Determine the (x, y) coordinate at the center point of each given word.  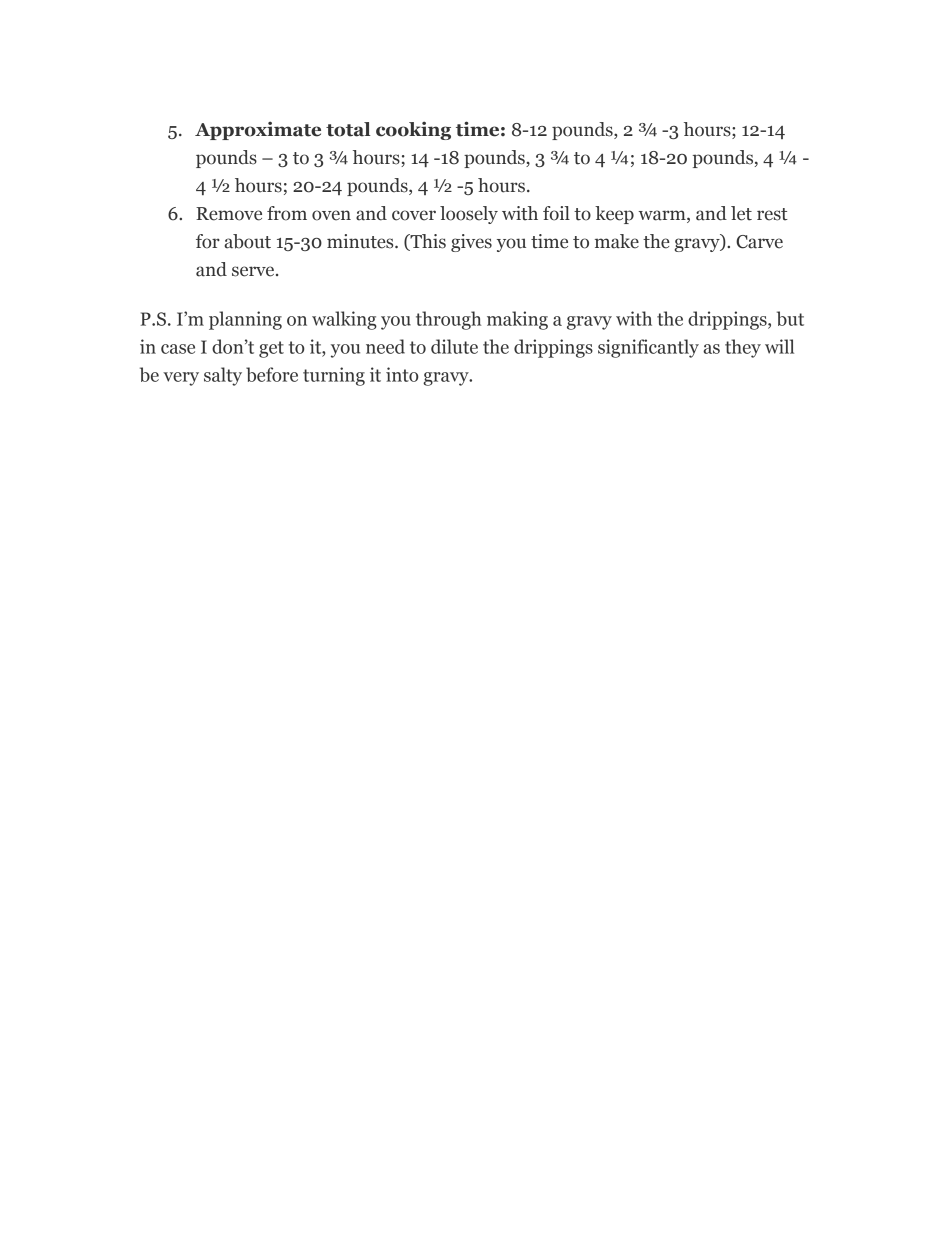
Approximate (258, 130)
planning (245, 320)
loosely (469, 215)
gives (471, 243)
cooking (413, 130)
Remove (229, 214)
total (348, 129)
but (790, 318)
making (517, 320)
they (743, 348)
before (272, 374)
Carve (759, 242)
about (248, 241)
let (741, 213)
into (402, 374)
